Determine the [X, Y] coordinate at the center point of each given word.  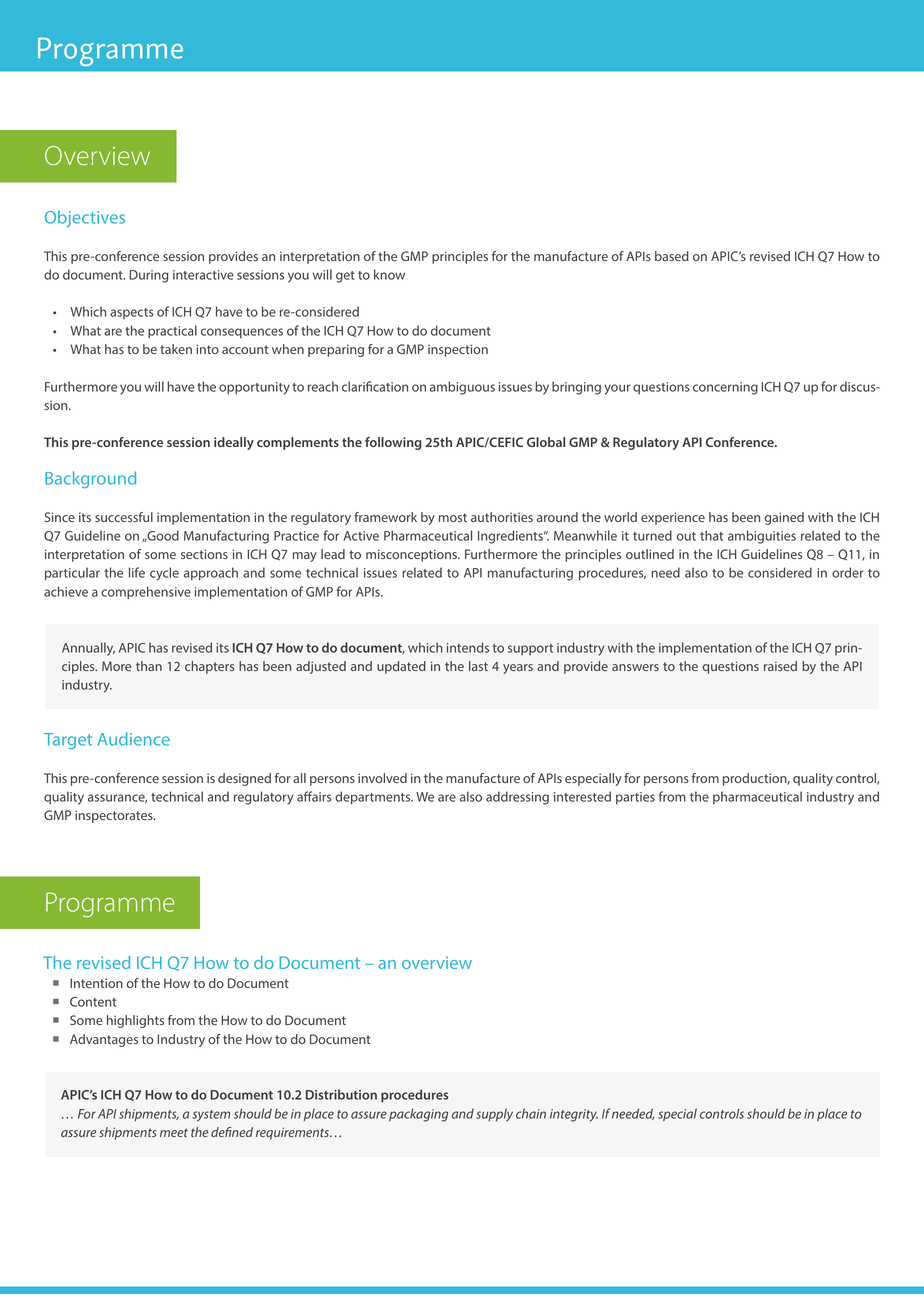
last [478, 666]
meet [174, 1132]
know [389, 274]
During [149, 276]
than [149, 666]
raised [780, 666]
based [672, 256]
